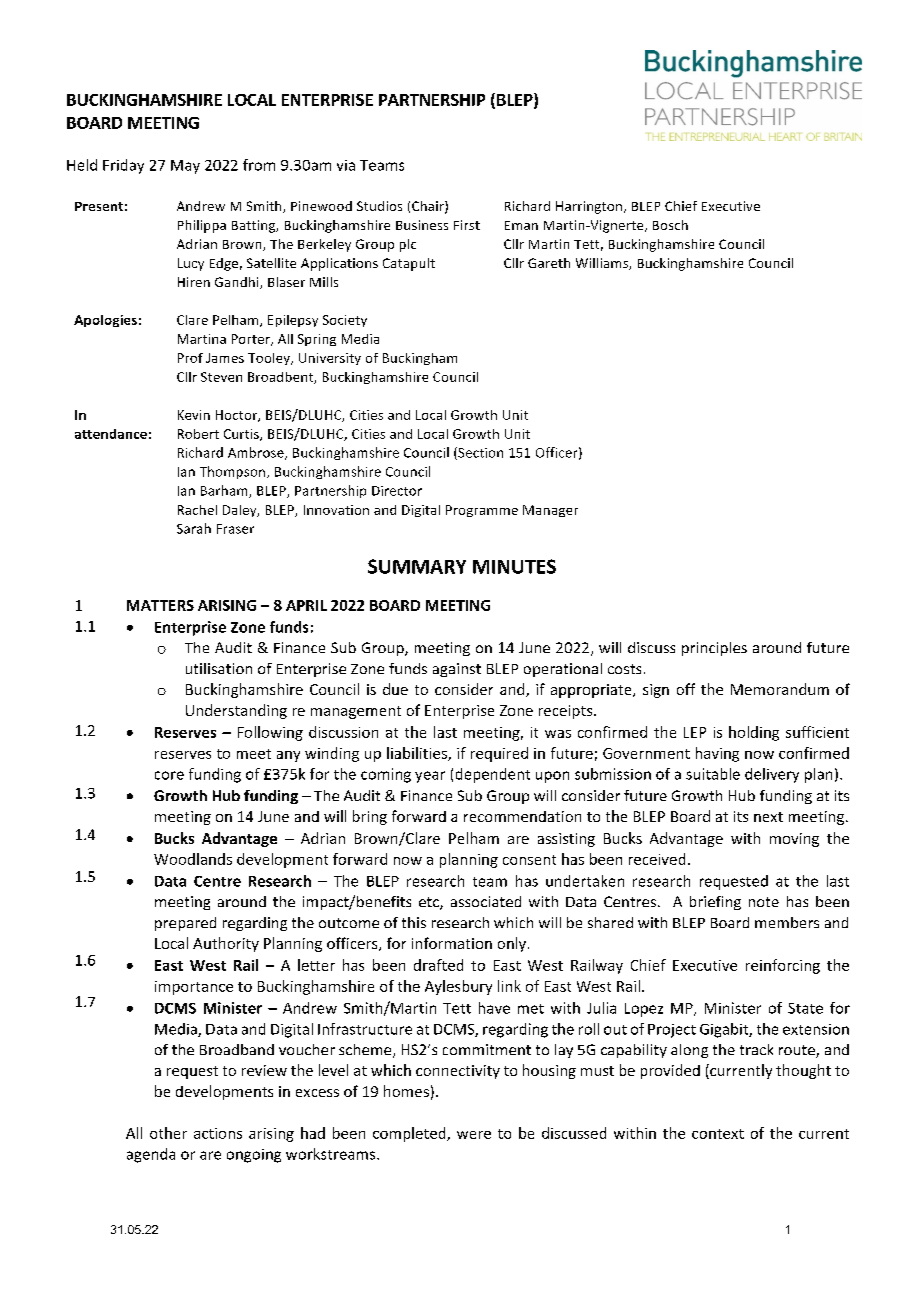 This document has width=924, height=1308. What do you see at coordinates (670, 225) in the document?
I see `Bosch` at bounding box center [670, 225].
